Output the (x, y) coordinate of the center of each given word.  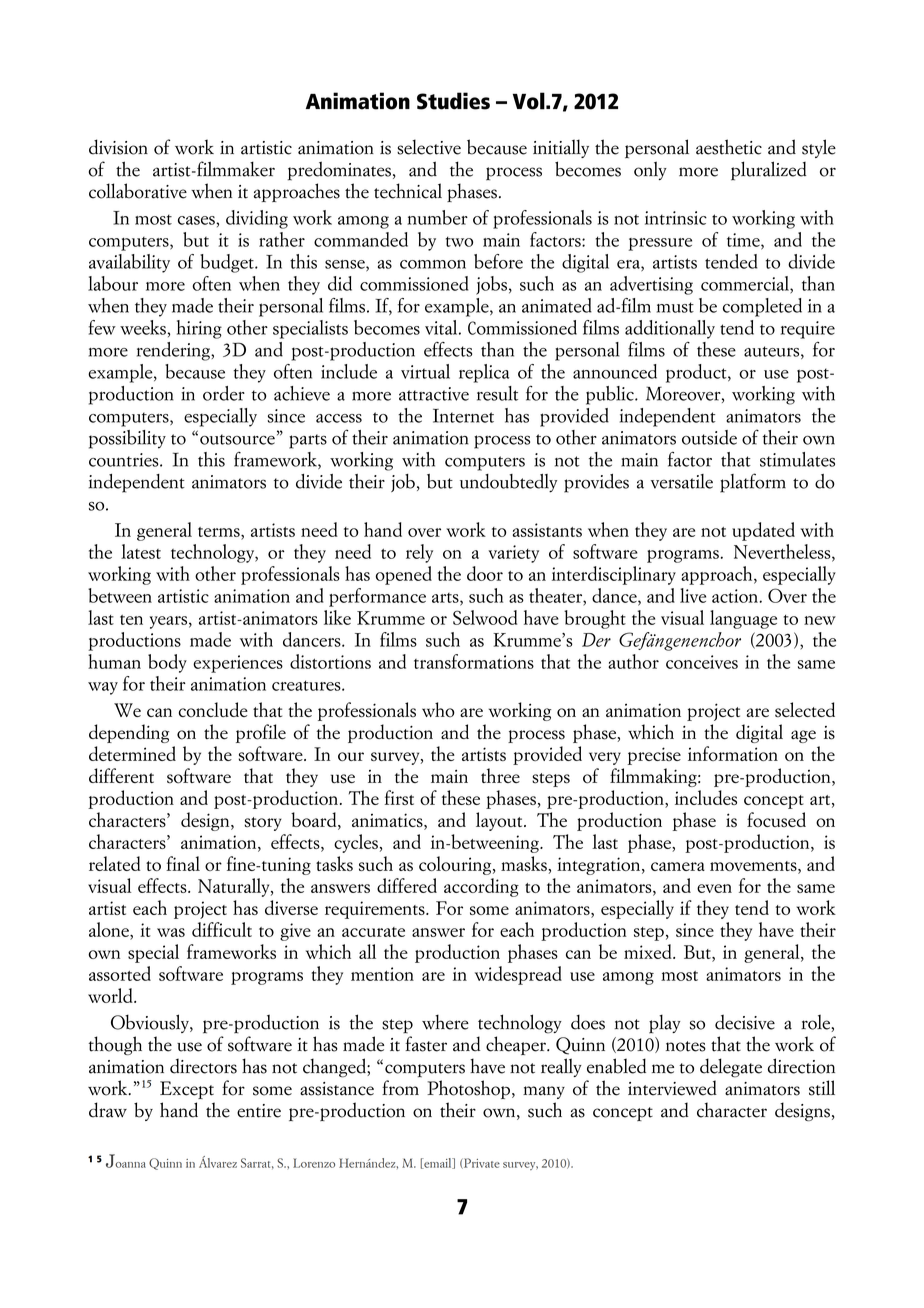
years (168, 622)
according (481, 887)
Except (187, 1090)
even (714, 888)
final (183, 863)
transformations (474, 661)
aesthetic (729, 147)
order (224, 393)
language (743, 619)
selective (429, 147)
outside (709, 437)
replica (484, 373)
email (438, 1163)
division (118, 147)
